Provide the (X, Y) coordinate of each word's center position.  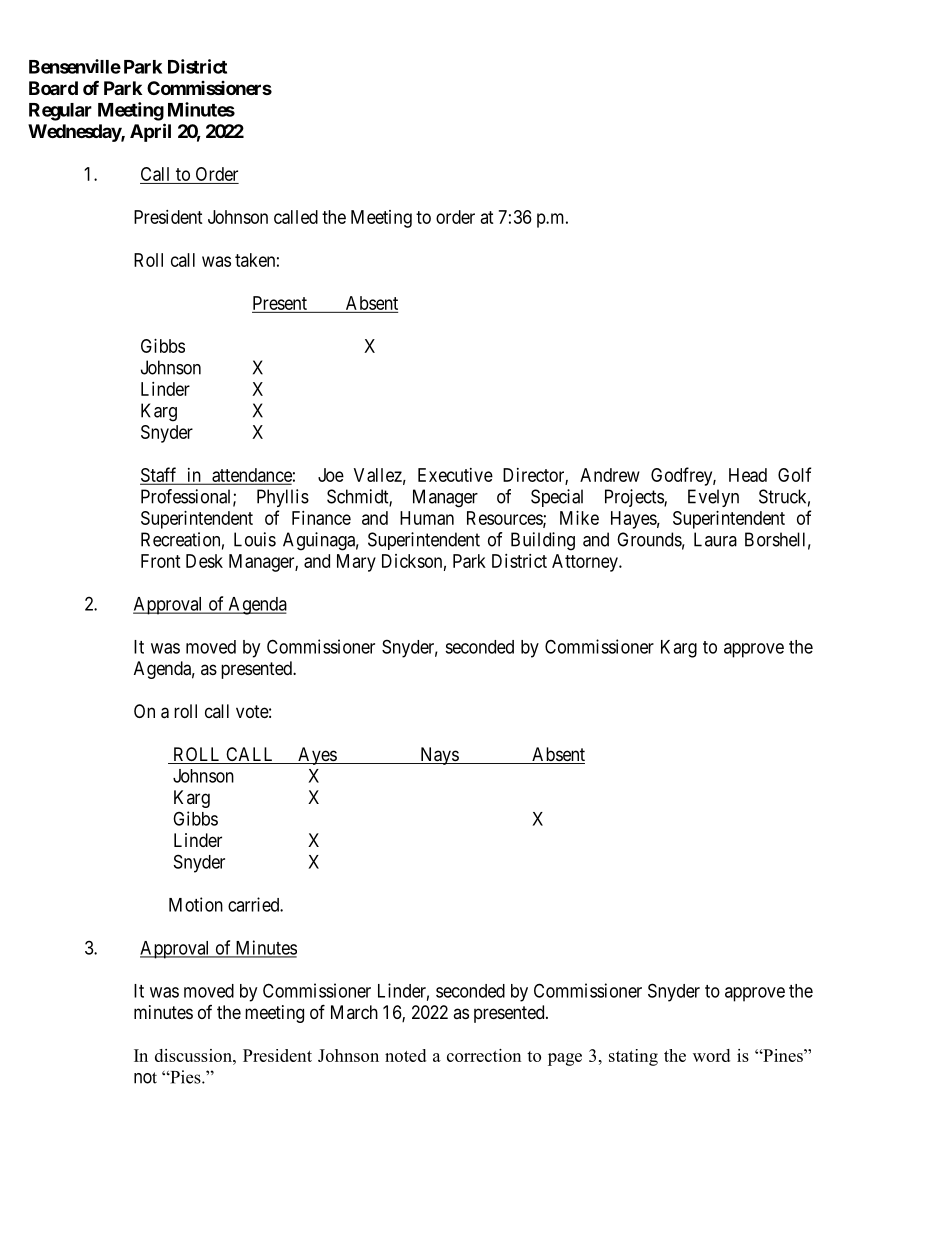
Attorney (586, 563)
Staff (160, 475)
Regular (60, 112)
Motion (196, 904)
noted (405, 1055)
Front (161, 561)
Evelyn (713, 498)
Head (748, 475)
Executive (455, 475)
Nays (439, 756)
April (150, 132)
